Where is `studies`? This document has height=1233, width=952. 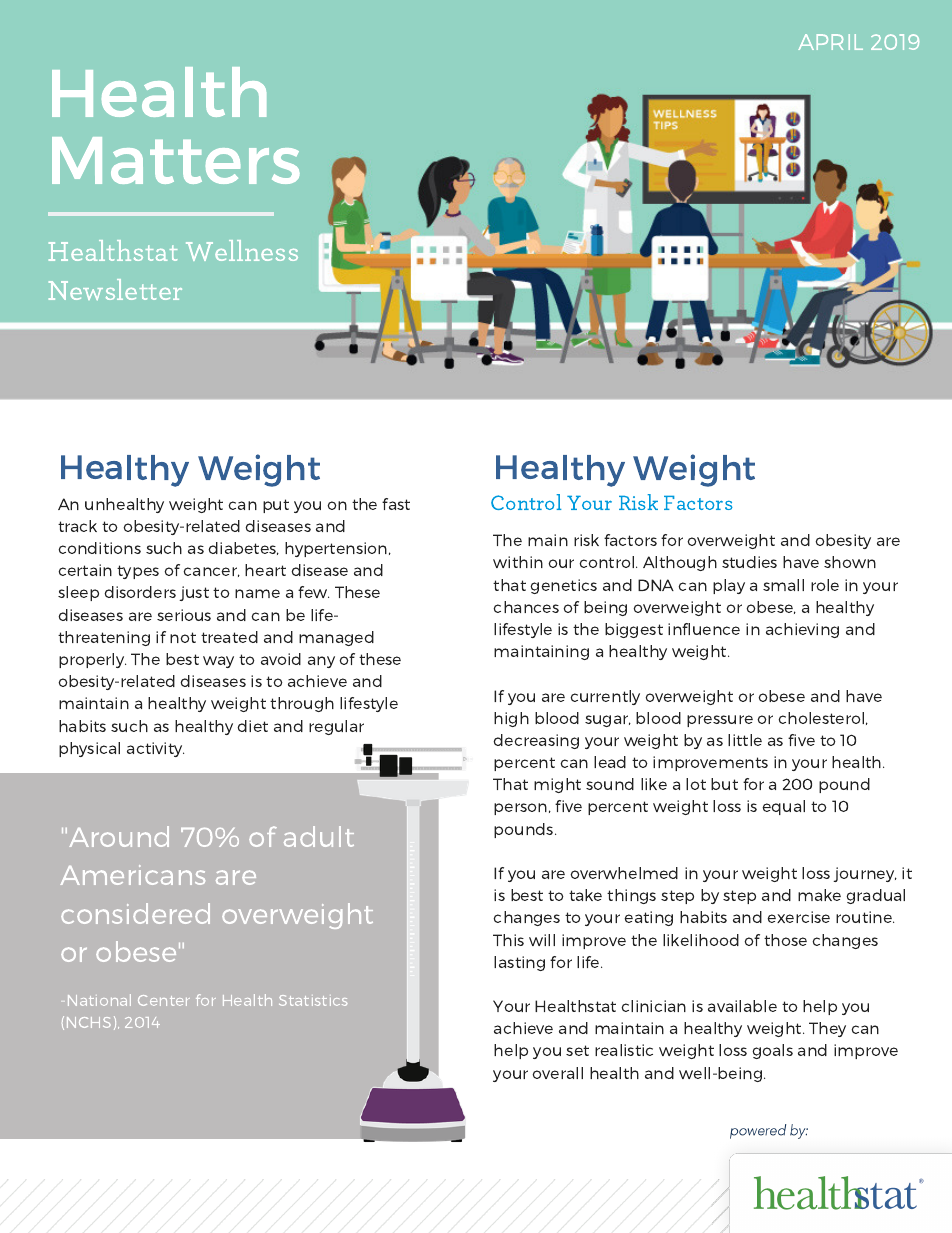
studies is located at coordinates (749, 562).
